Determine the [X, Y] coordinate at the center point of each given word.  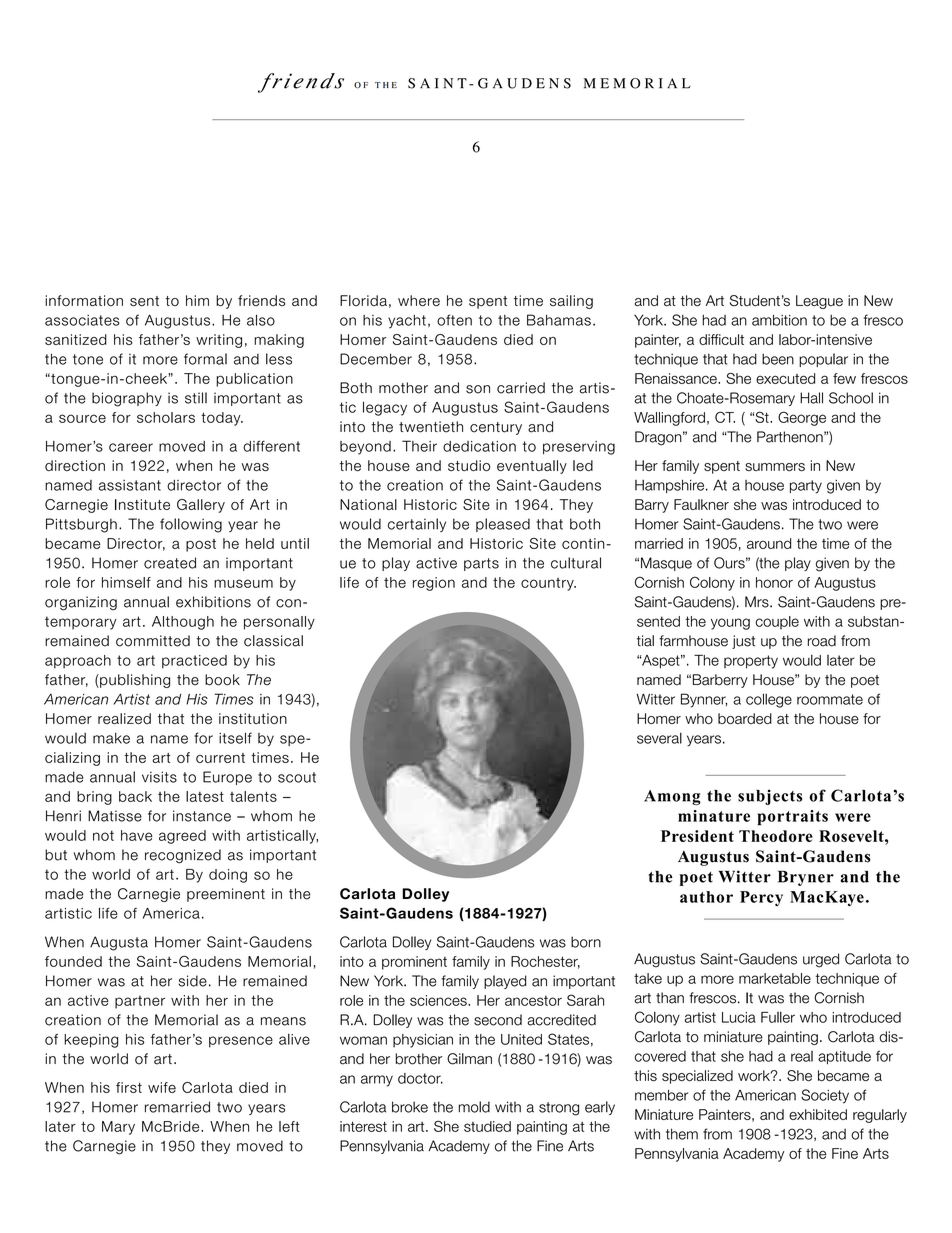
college [769, 700]
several [659, 738]
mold [474, 1107]
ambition [779, 320]
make [111, 738]
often [454, 320]
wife [162, 1087]
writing [219, 341]
